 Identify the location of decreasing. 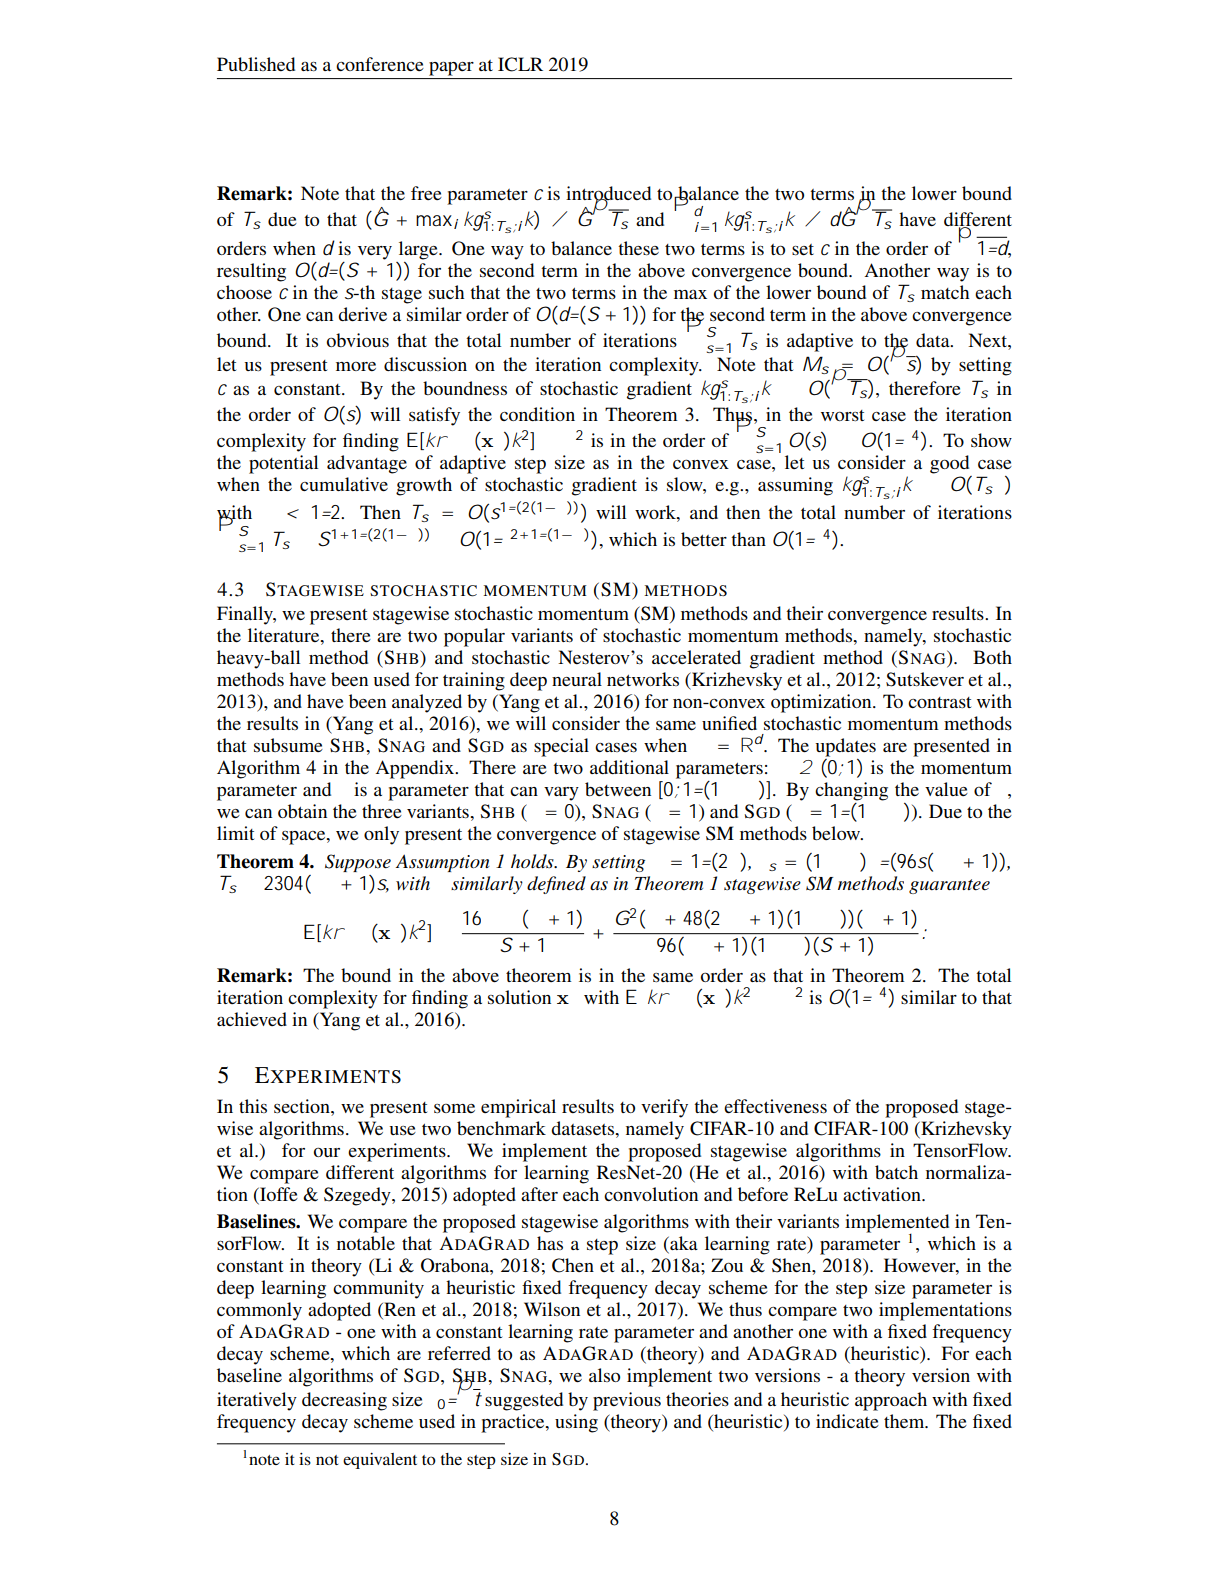
(344, 1401).
